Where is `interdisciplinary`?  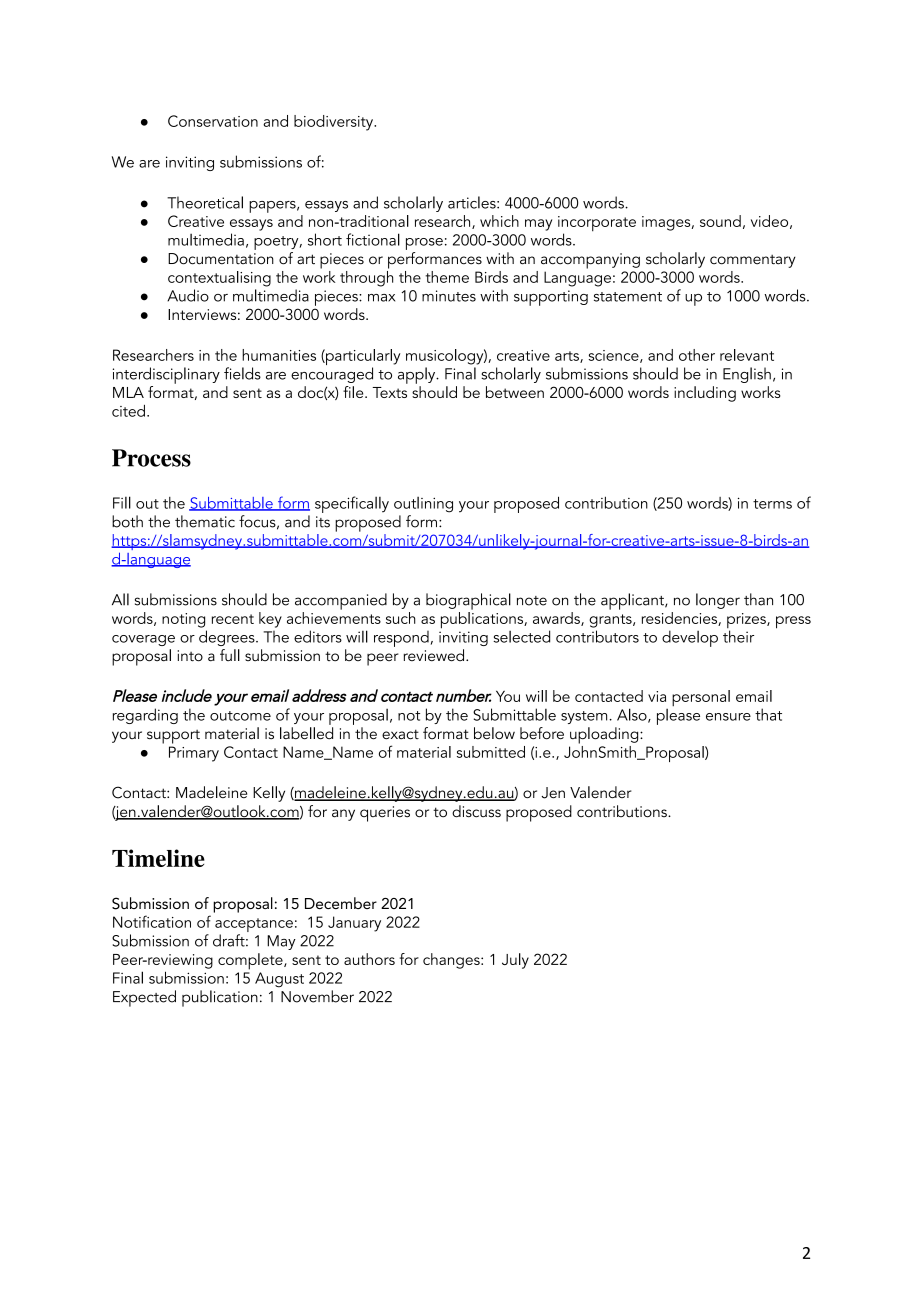 interdisciplinary is located at coordinates (166, 375).
